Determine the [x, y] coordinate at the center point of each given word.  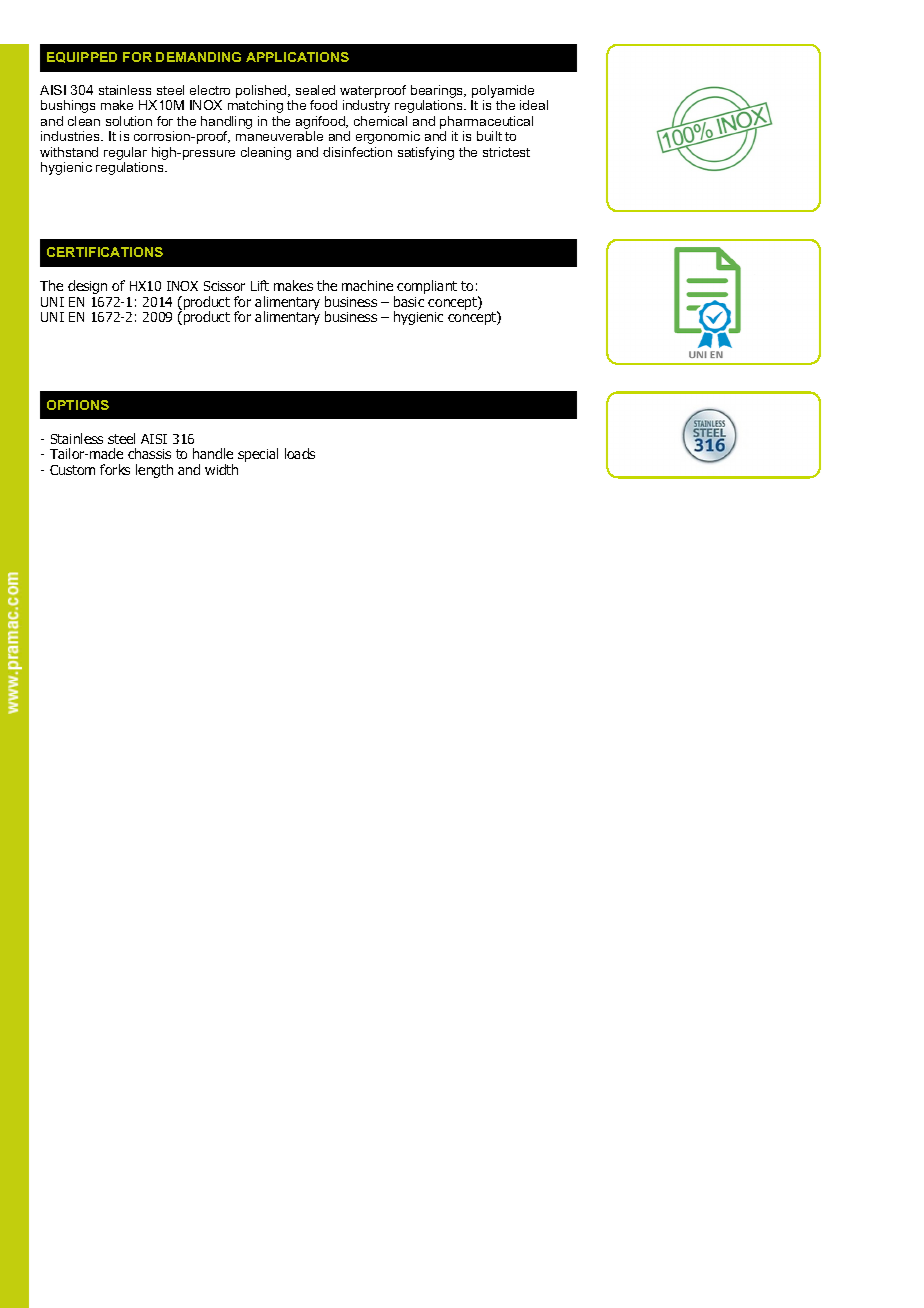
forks [115, 469]
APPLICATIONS [297, 57]
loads [300, 453]
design [87, 287]
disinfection [357, 152]
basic [409, 301]
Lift [260, 285]
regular [125, 155]
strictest [506, 152]
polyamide [502, 93]
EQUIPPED [82, 57]
